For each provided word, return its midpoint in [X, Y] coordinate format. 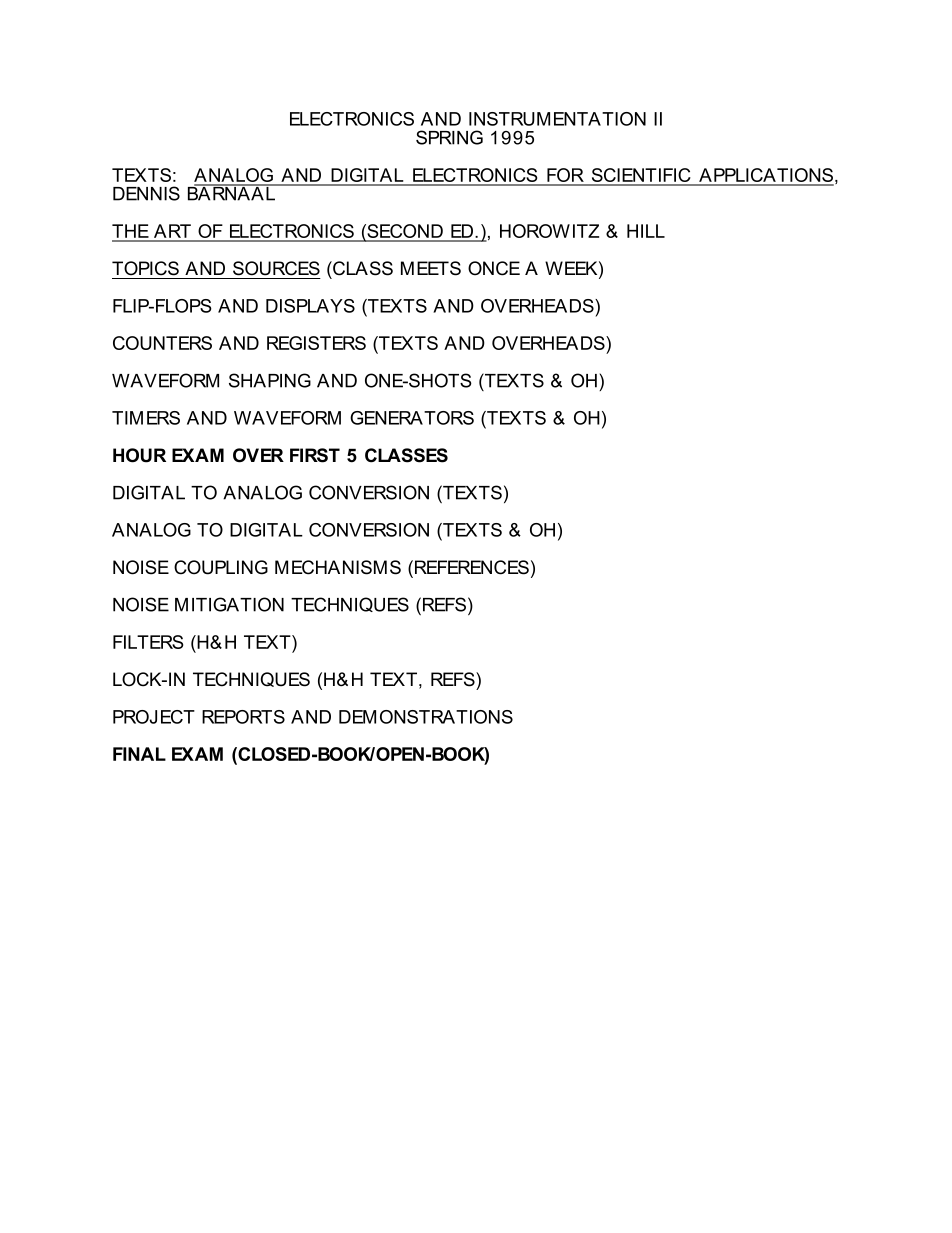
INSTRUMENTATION [557, 119]
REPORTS [243, 717]
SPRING [449, 137]
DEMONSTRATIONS [426, 717]
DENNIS [146, 193]
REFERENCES [472, 567]
